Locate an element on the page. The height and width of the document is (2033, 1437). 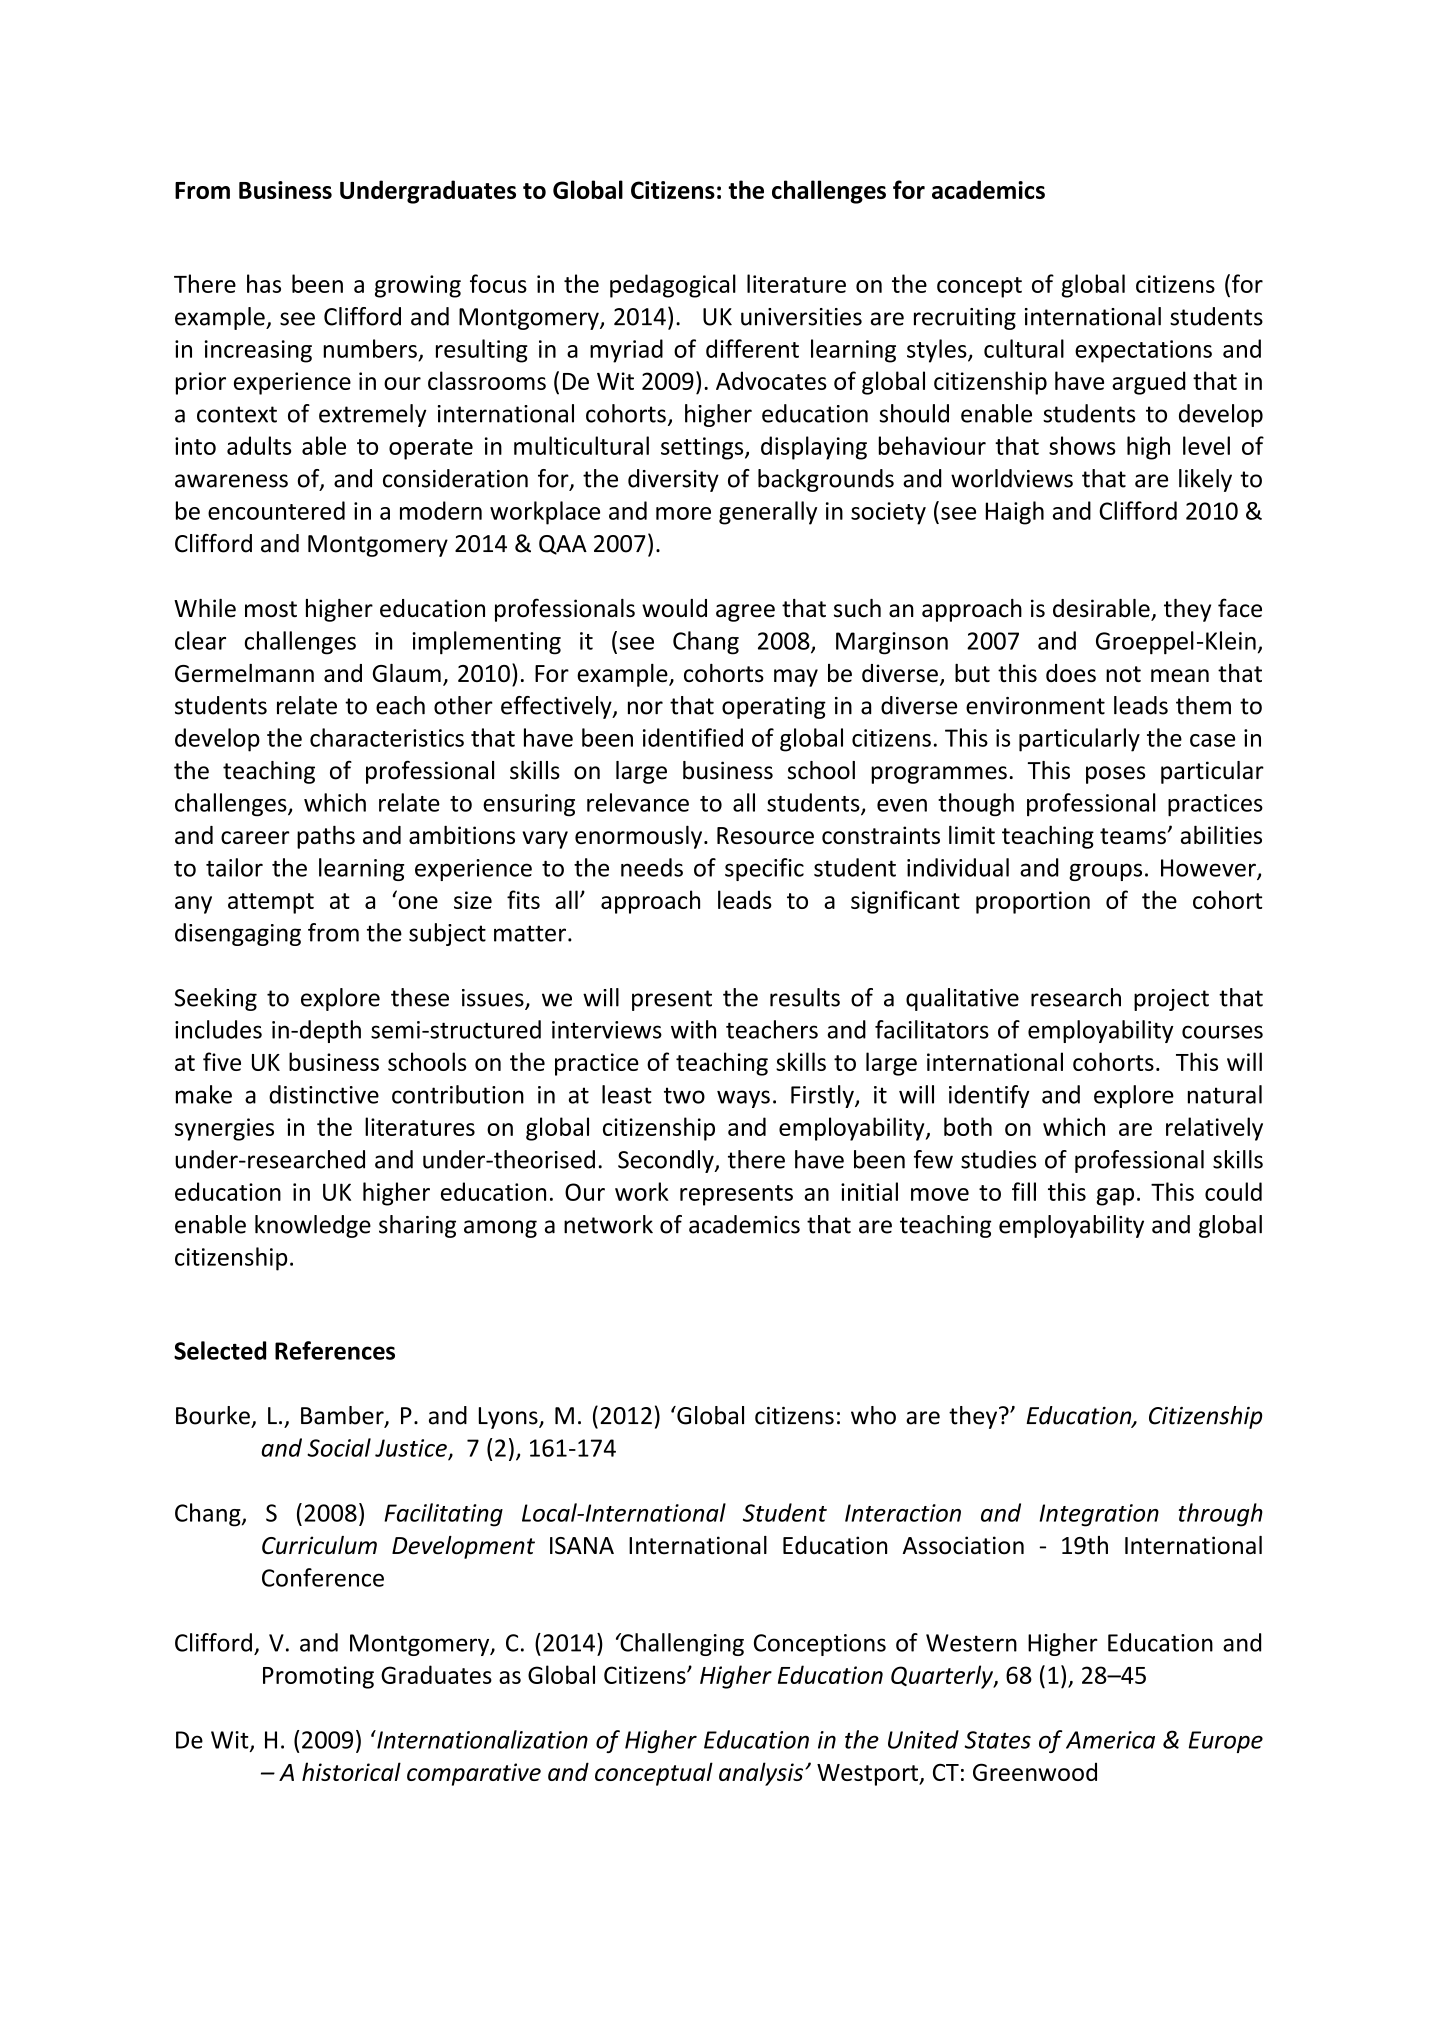
distinctive is located at coordinates (324, 1094).
